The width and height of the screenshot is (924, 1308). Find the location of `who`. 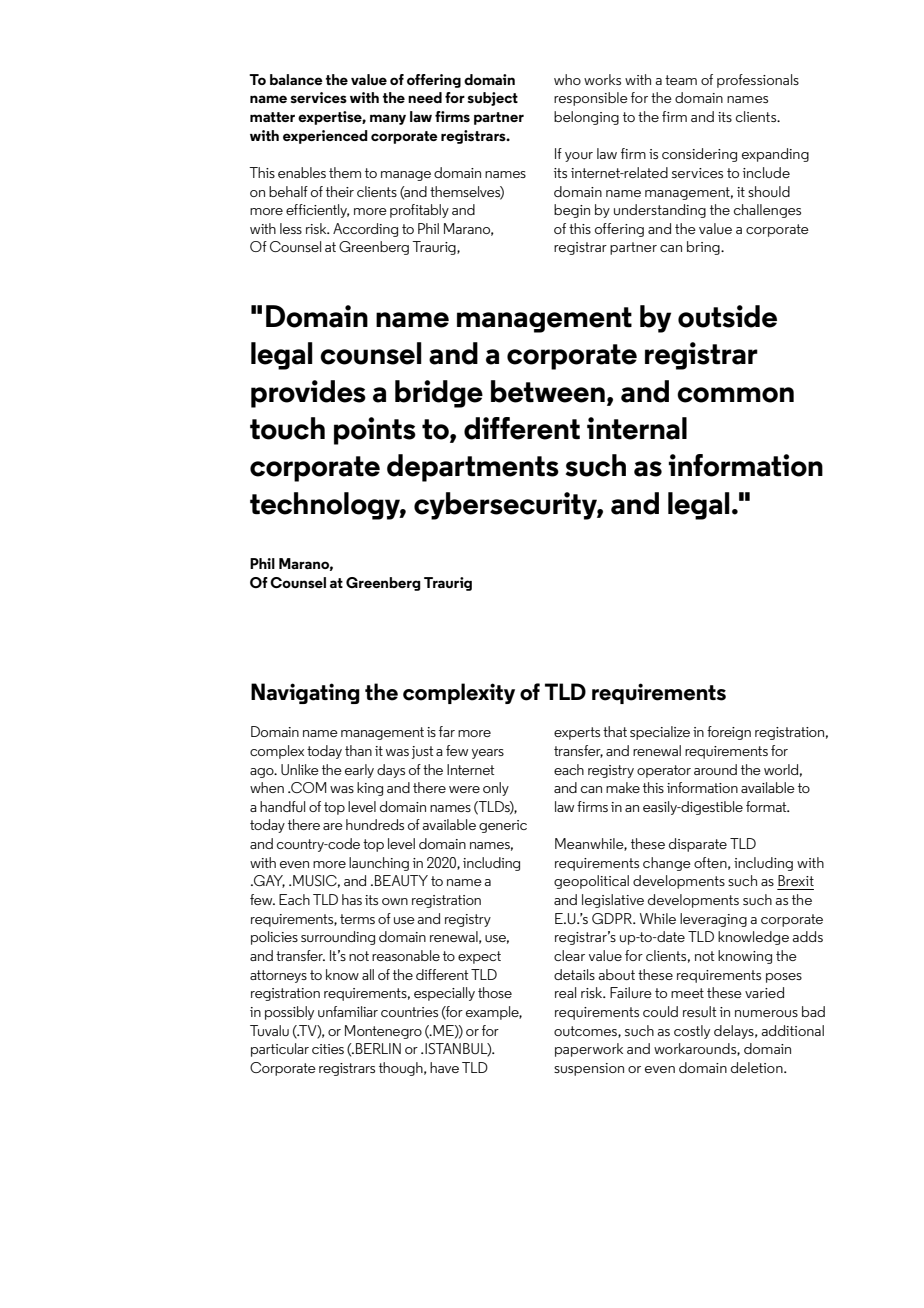

who is located at coordinates (567, 79).
